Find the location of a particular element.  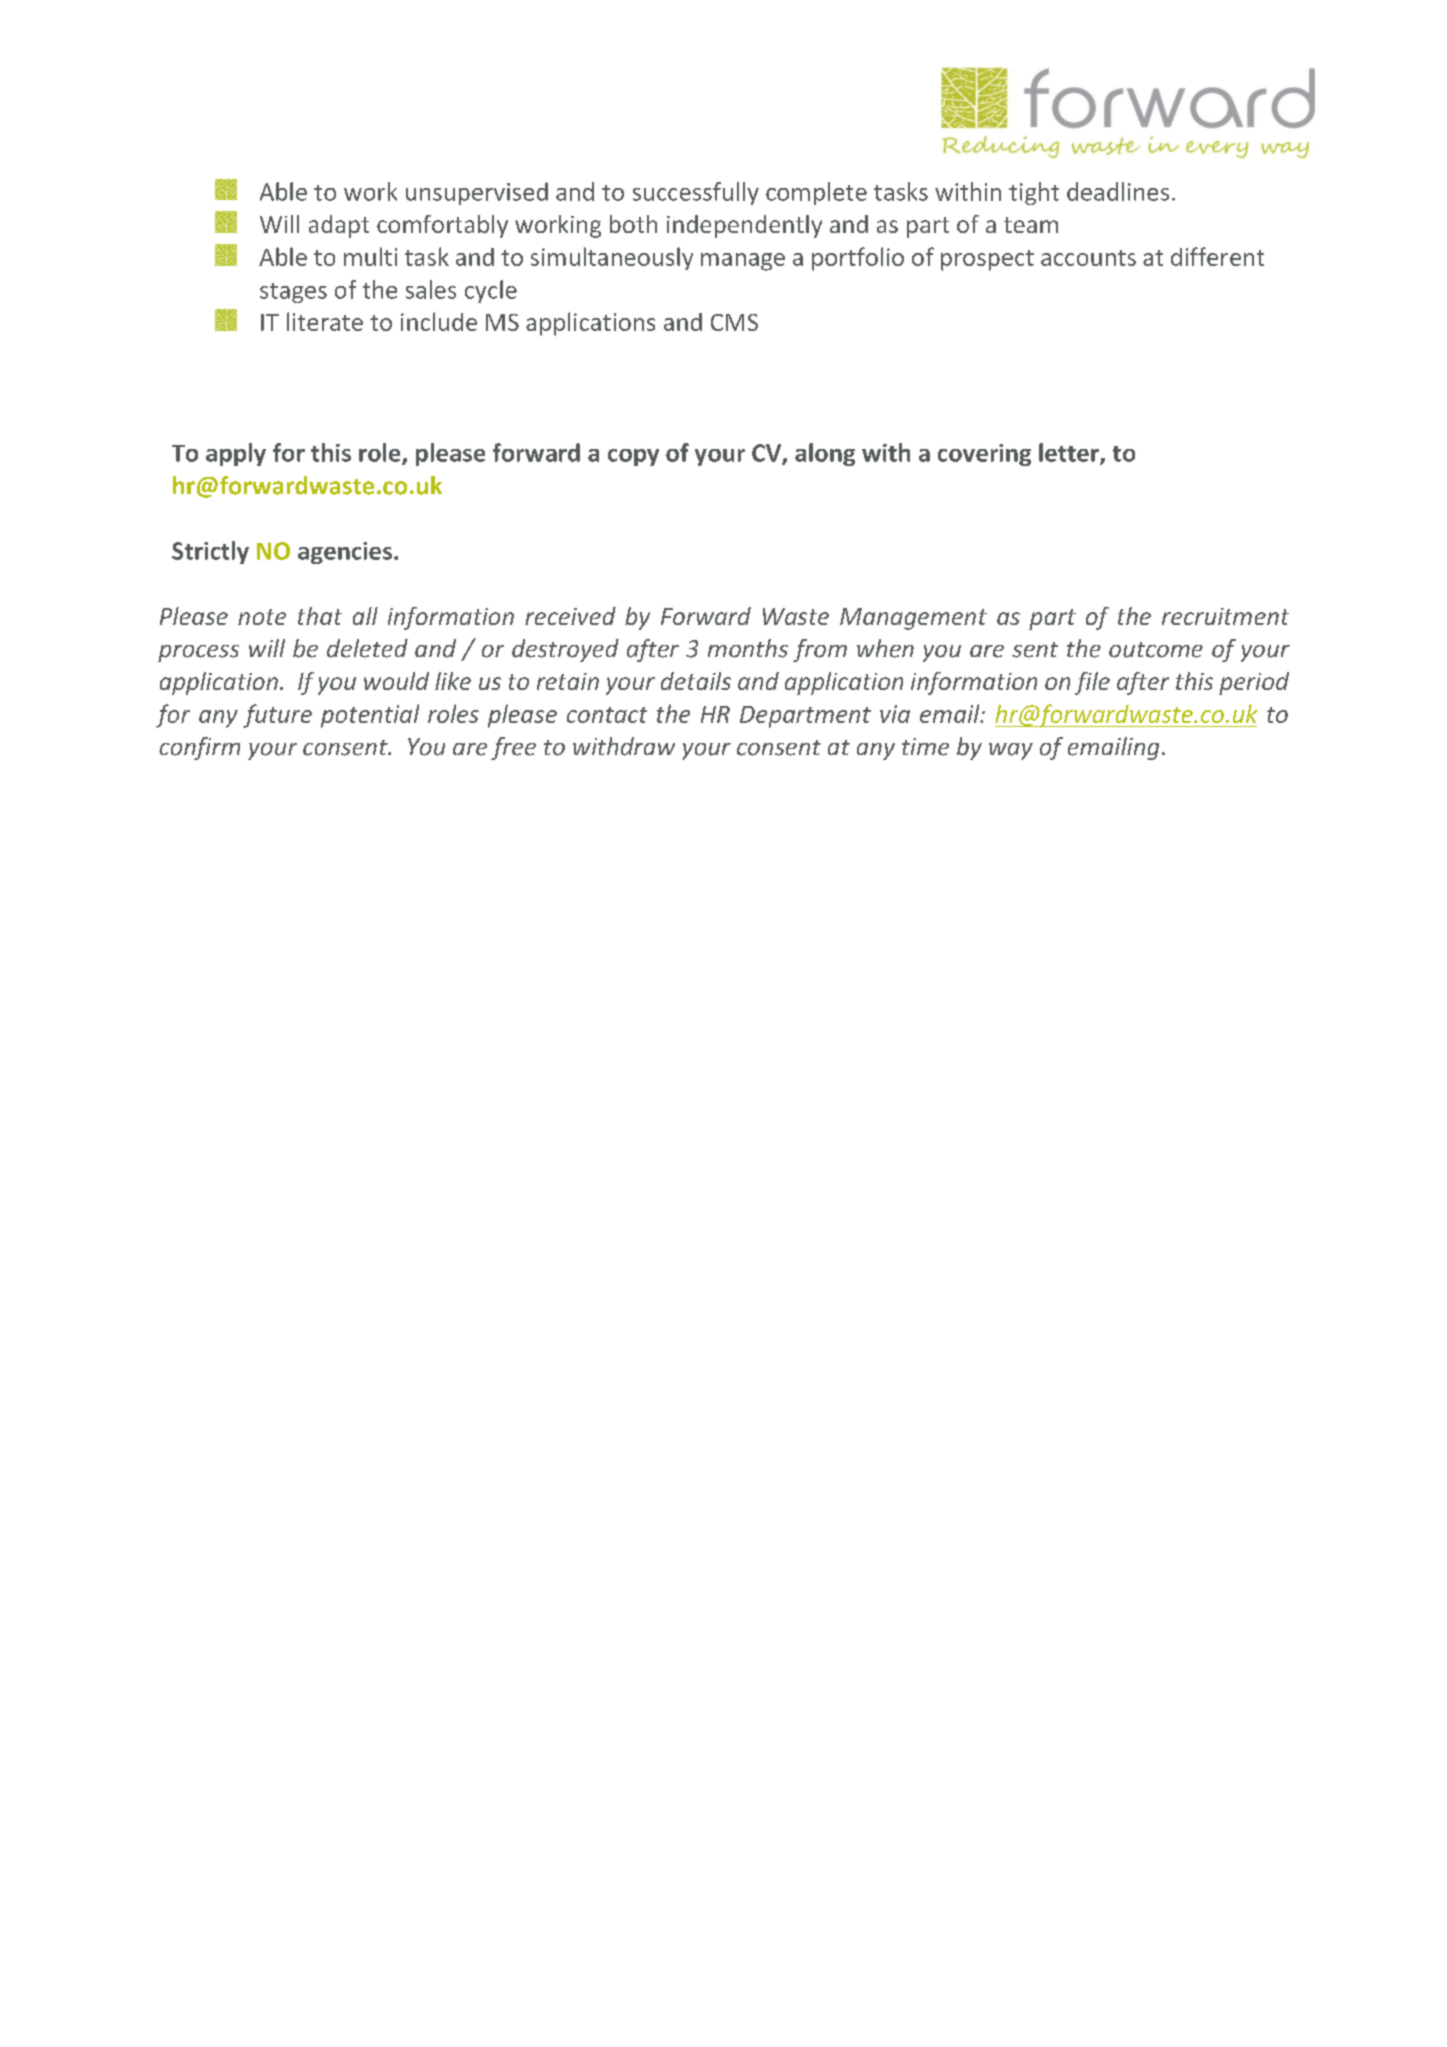

contact is located at coordinates (607, 715).
